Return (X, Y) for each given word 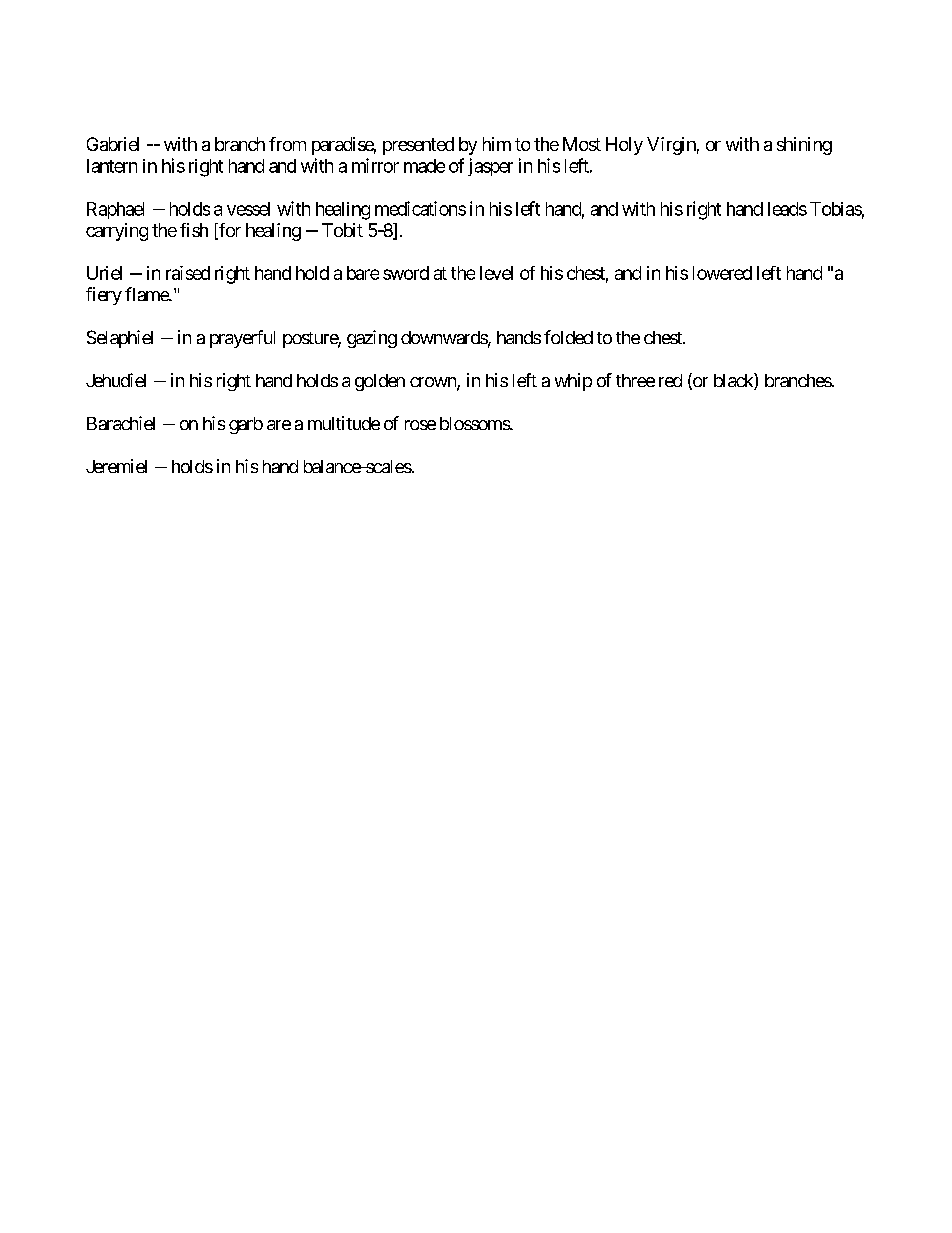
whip (573, 382)
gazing (372, 339)
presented (418, 146)
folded (568, 337)
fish (194, 230)
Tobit (342, 230)
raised (188, 273)
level (496, 273)
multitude (344, 423)
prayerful (242, 339)
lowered (722, 273)
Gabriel (113, 144)
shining (804, 146)
